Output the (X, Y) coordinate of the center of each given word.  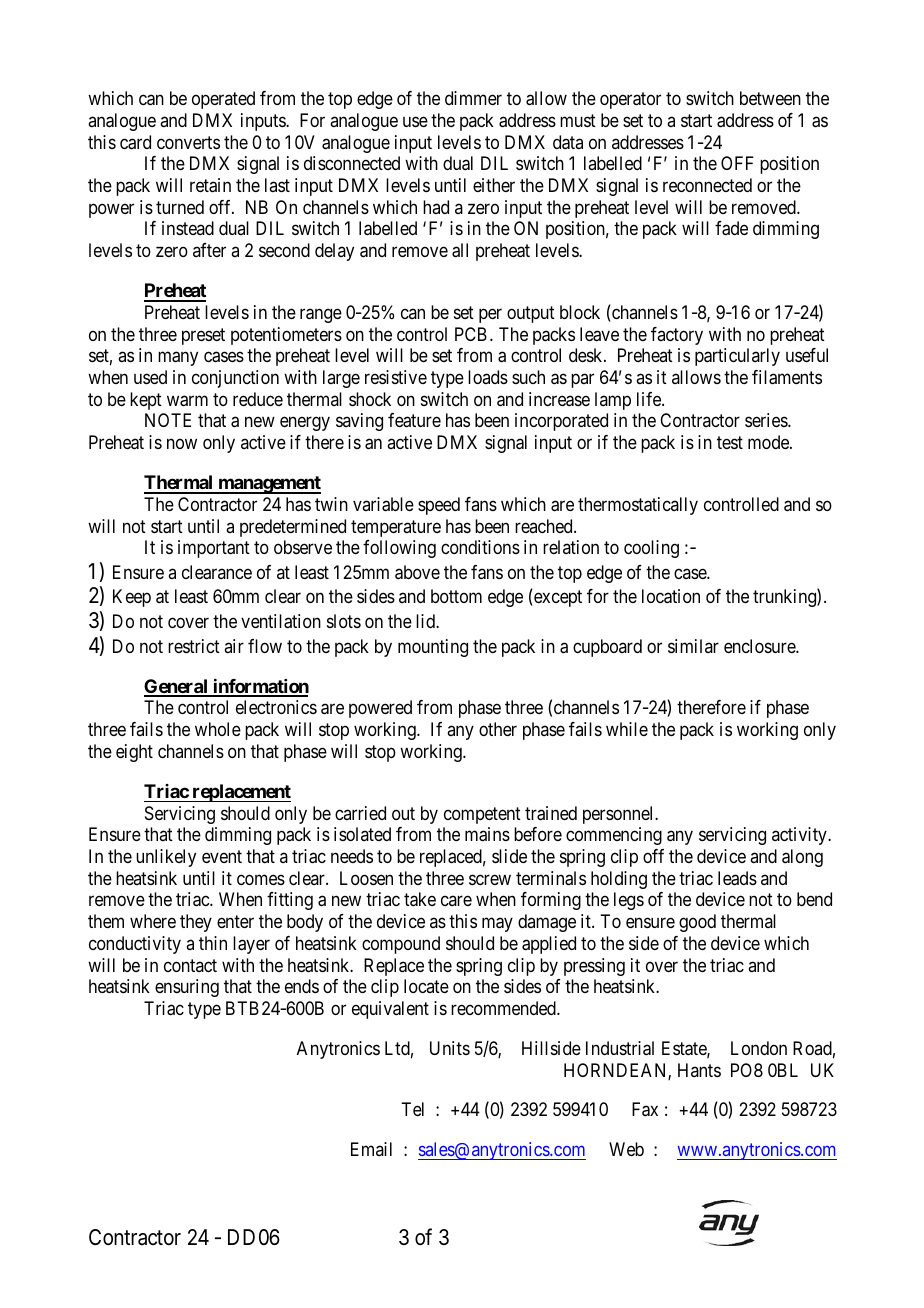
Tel (412, 1109)
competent (482, 815)
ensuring (187, 988)
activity (800, 836)
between (770, 98)
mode (769, 442)
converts (188, 142)
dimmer (473, 98)
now (182, 444)
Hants (699, 1070)
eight (134, 753)
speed (439, 506)
